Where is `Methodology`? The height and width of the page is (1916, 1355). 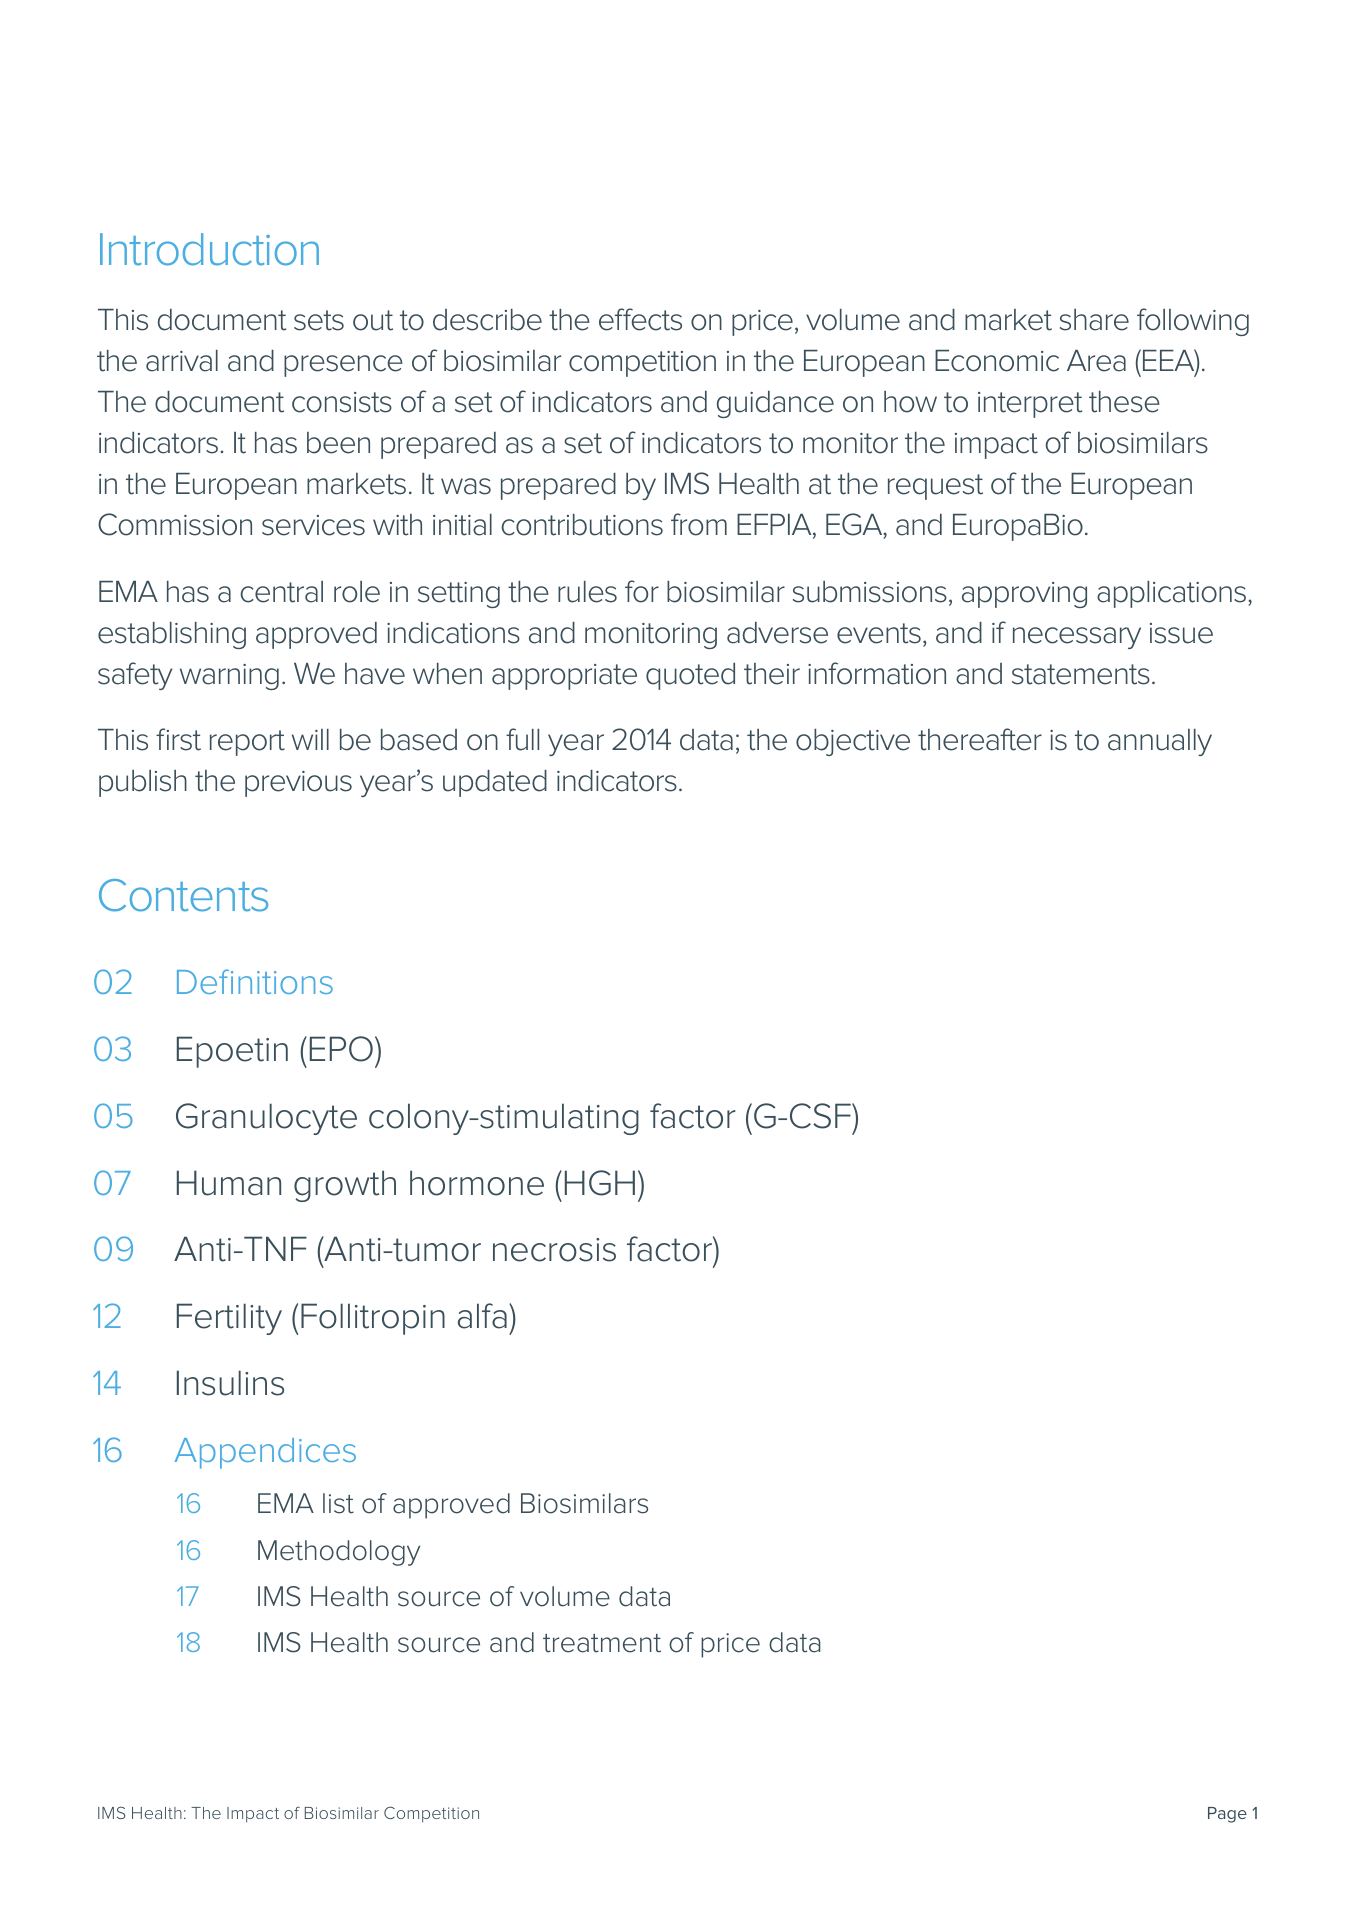 Methodology is located at coordinates (339, 1553).
